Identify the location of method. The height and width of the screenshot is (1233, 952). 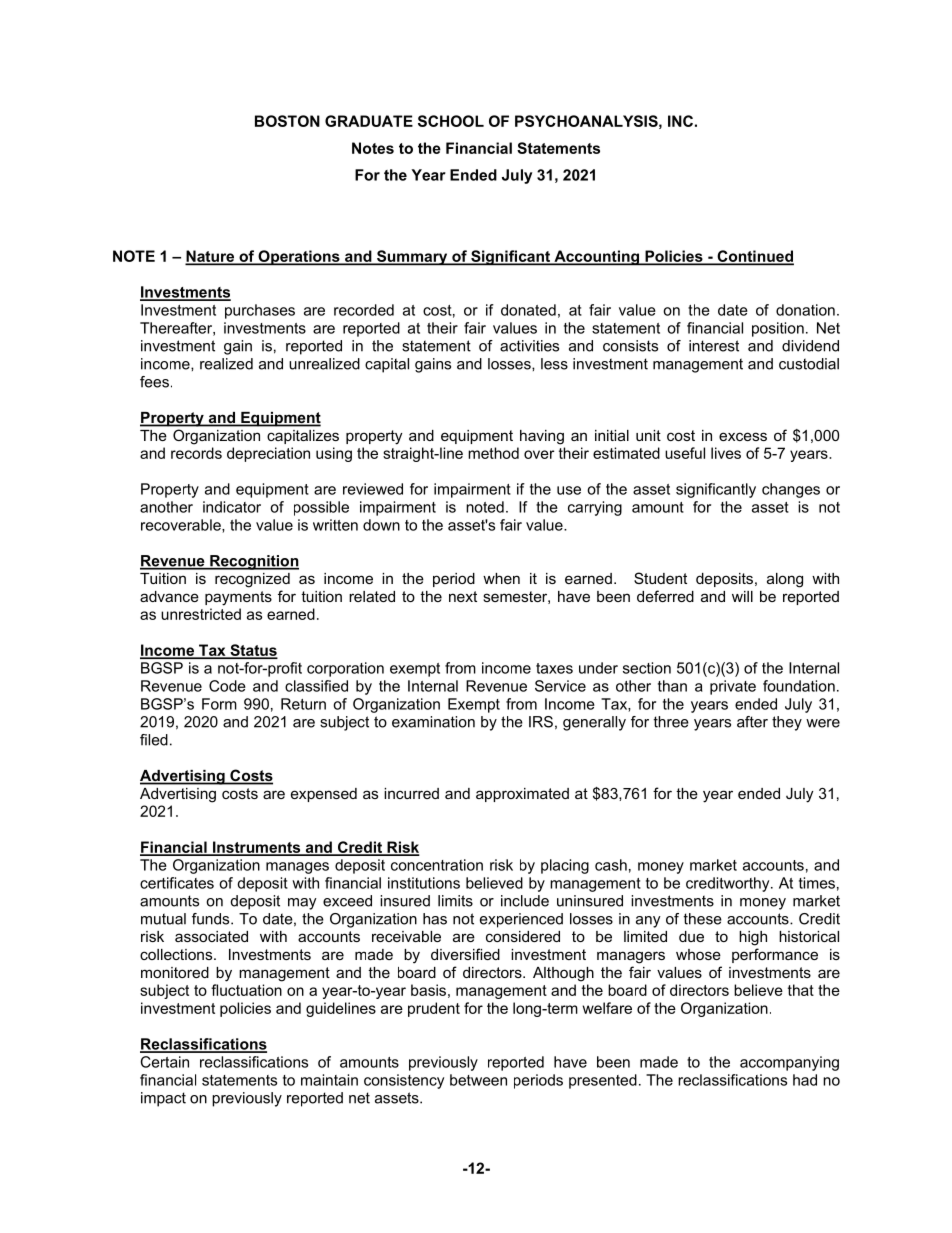
(493, 453).
